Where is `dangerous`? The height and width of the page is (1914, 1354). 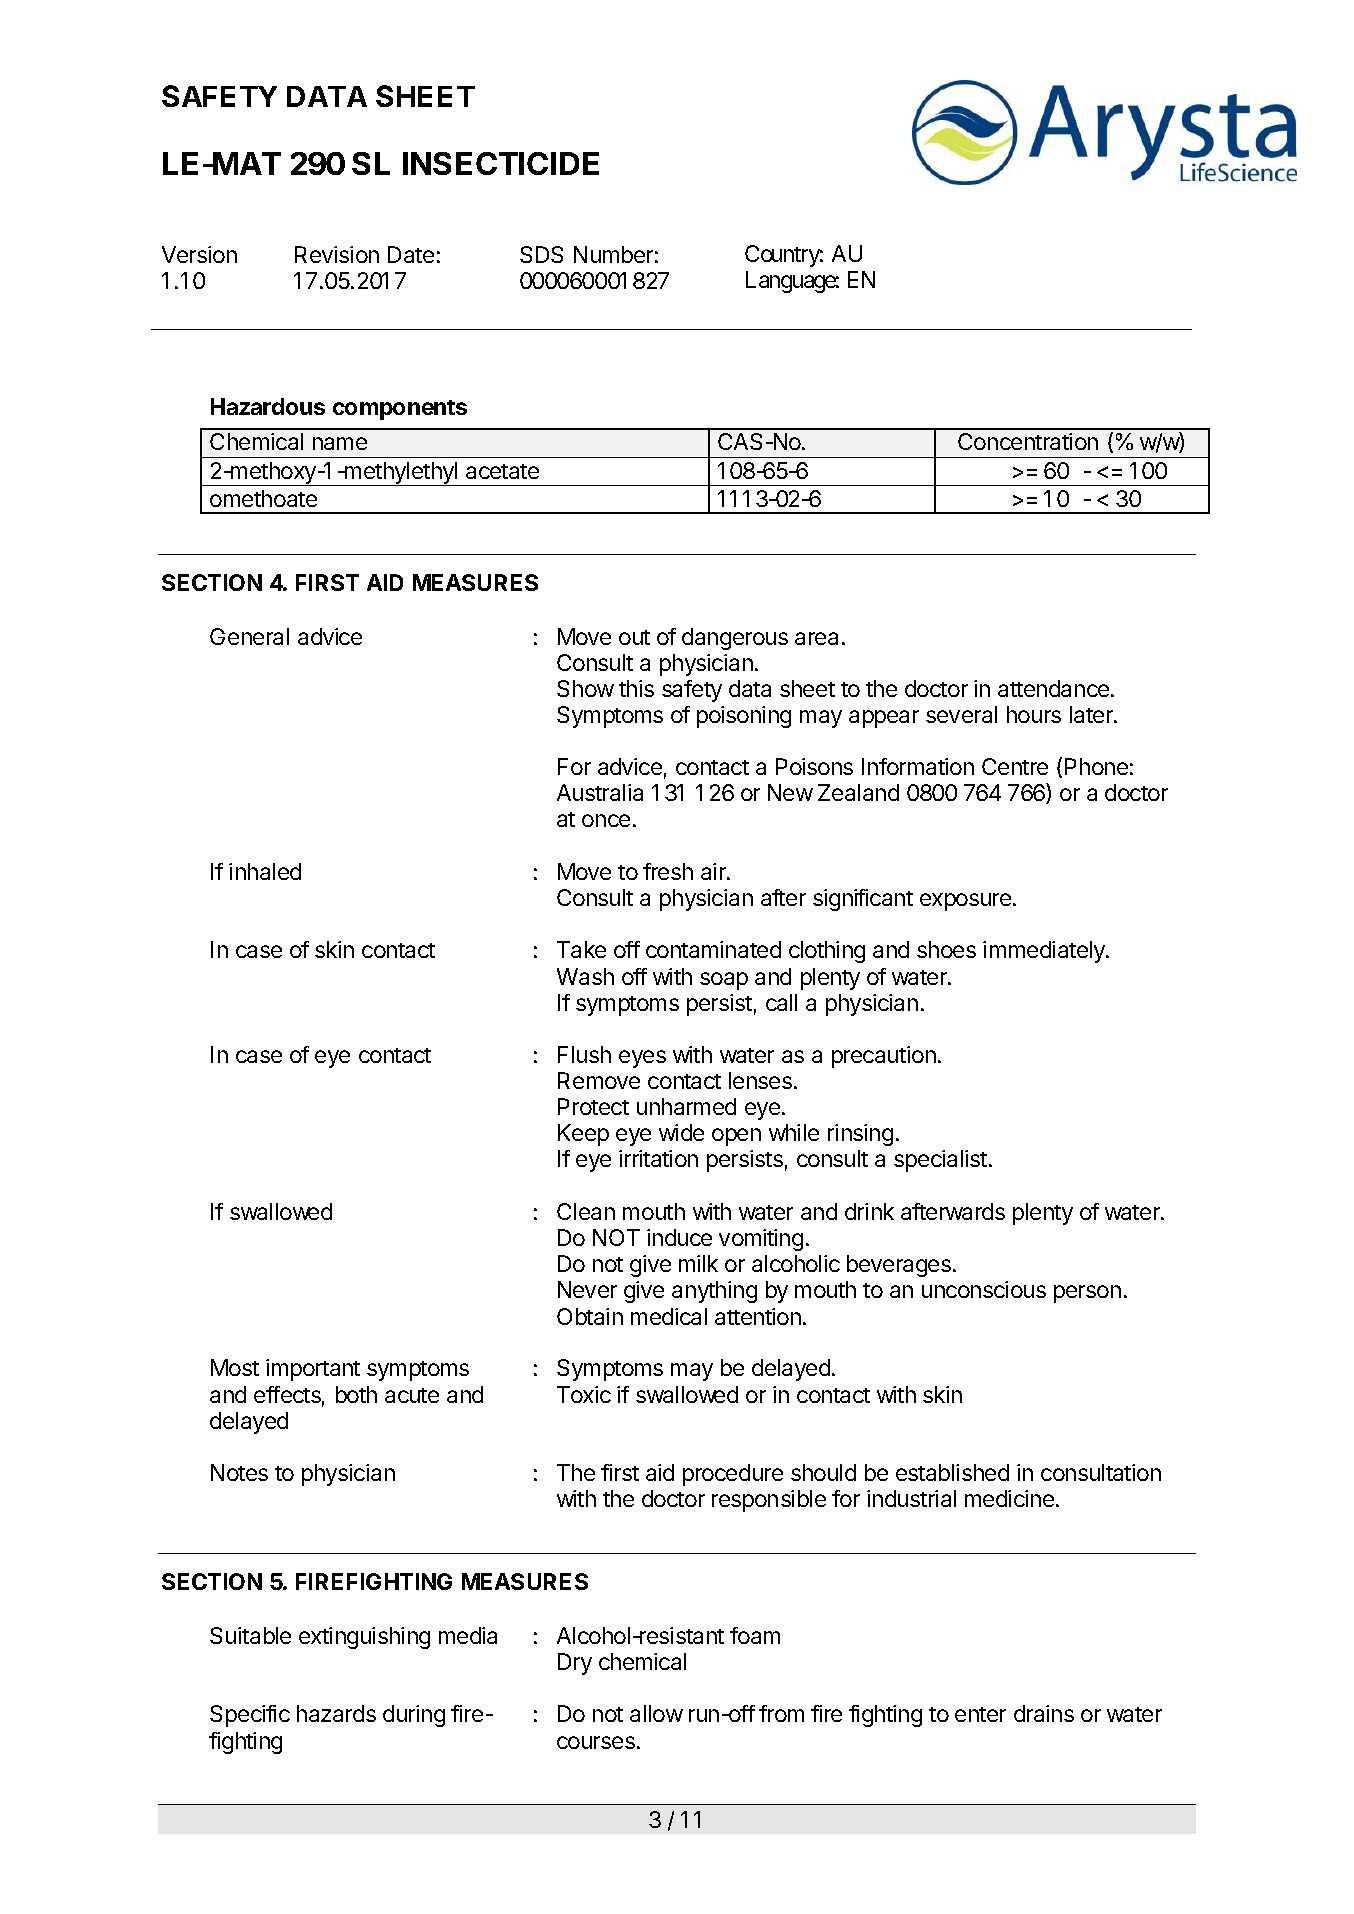 dangerous is located at coordinates (735, 639).
